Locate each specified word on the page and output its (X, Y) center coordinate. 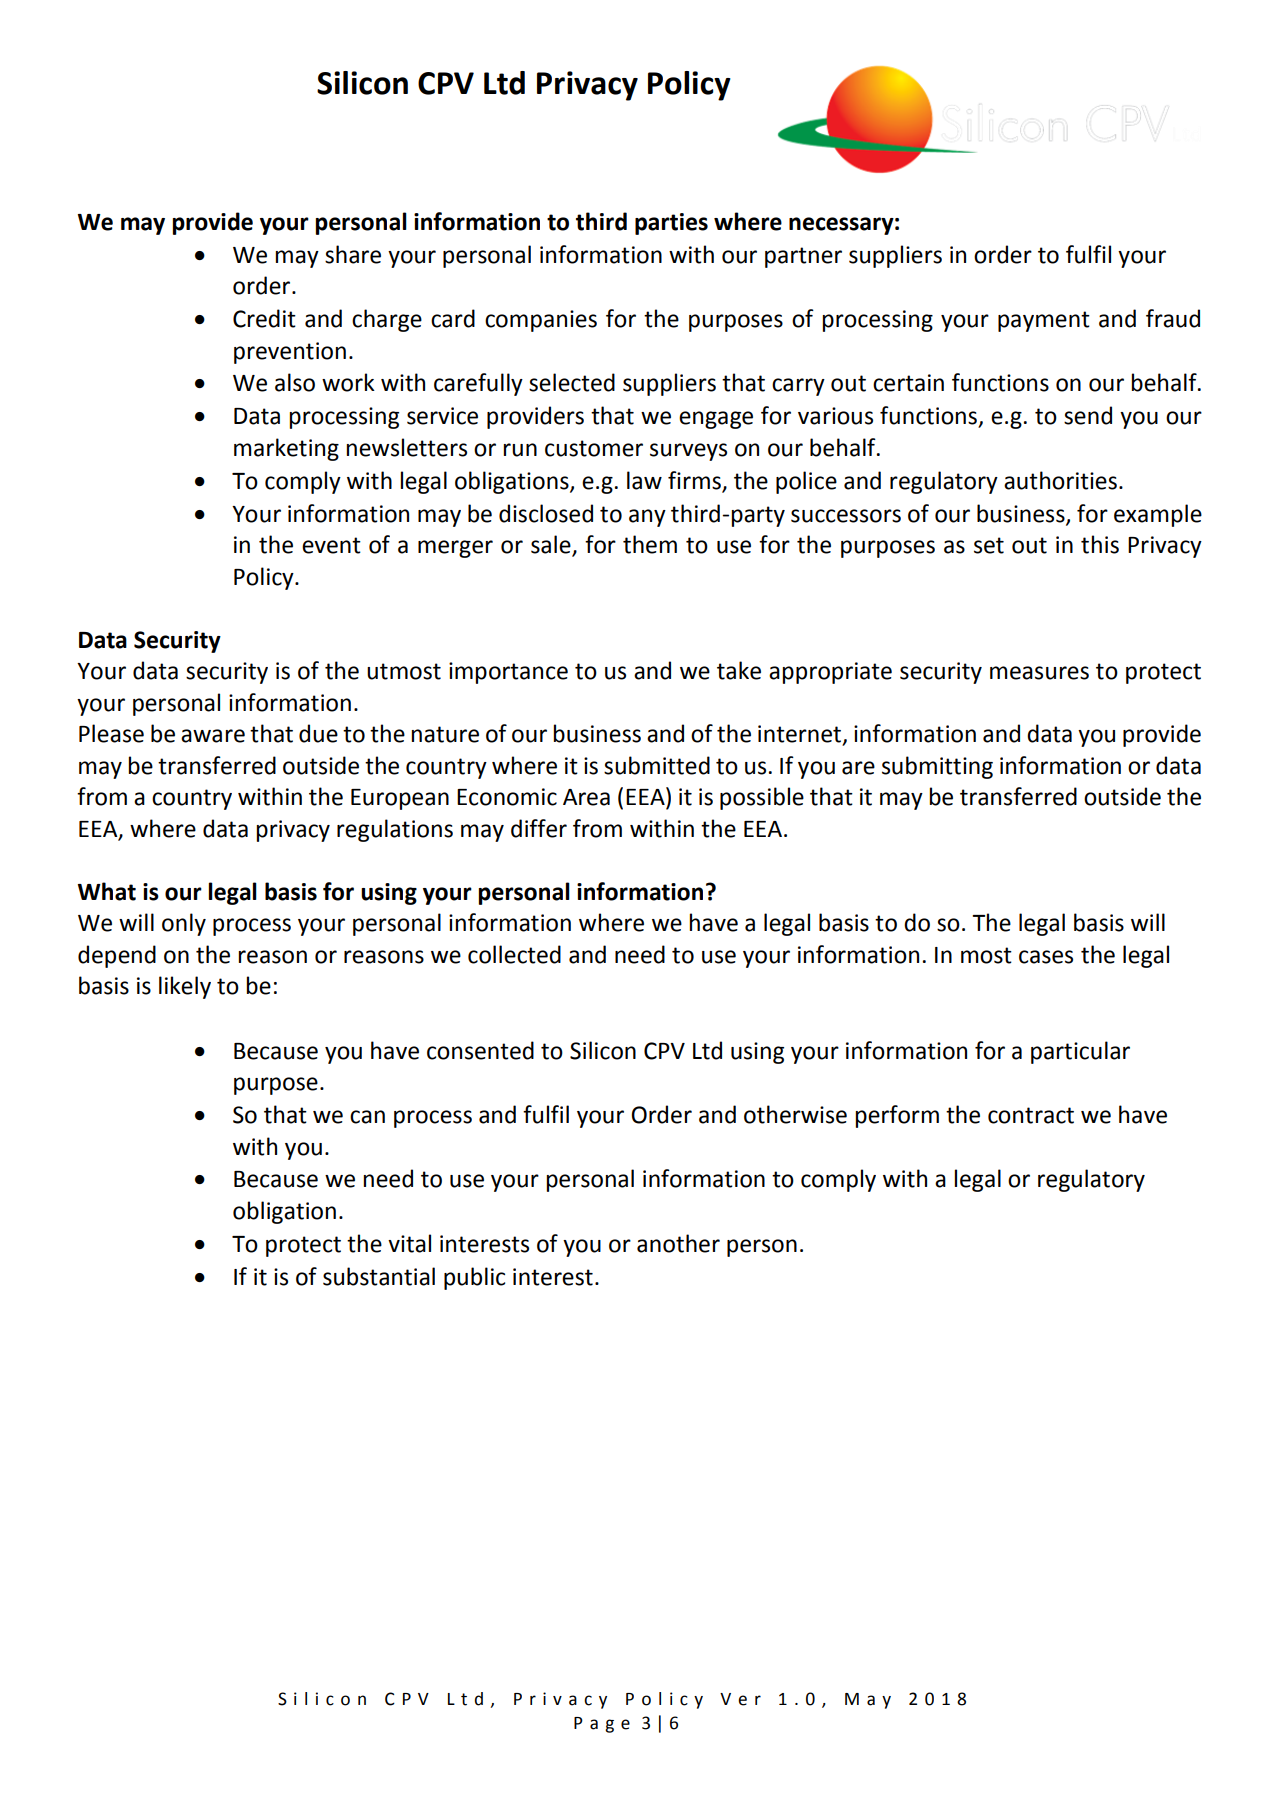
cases (1046, 957)
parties (671, 224)
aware (213, 736)
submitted (657, 765)
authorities (1060, 480)
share (353, 254)
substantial (379, 1276)
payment (1044, 321)
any (647, 518)
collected (514, 954)
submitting (937, 767)
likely (185, 987)
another (678, 1243)
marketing (286, 449)
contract (1031, 1115)
